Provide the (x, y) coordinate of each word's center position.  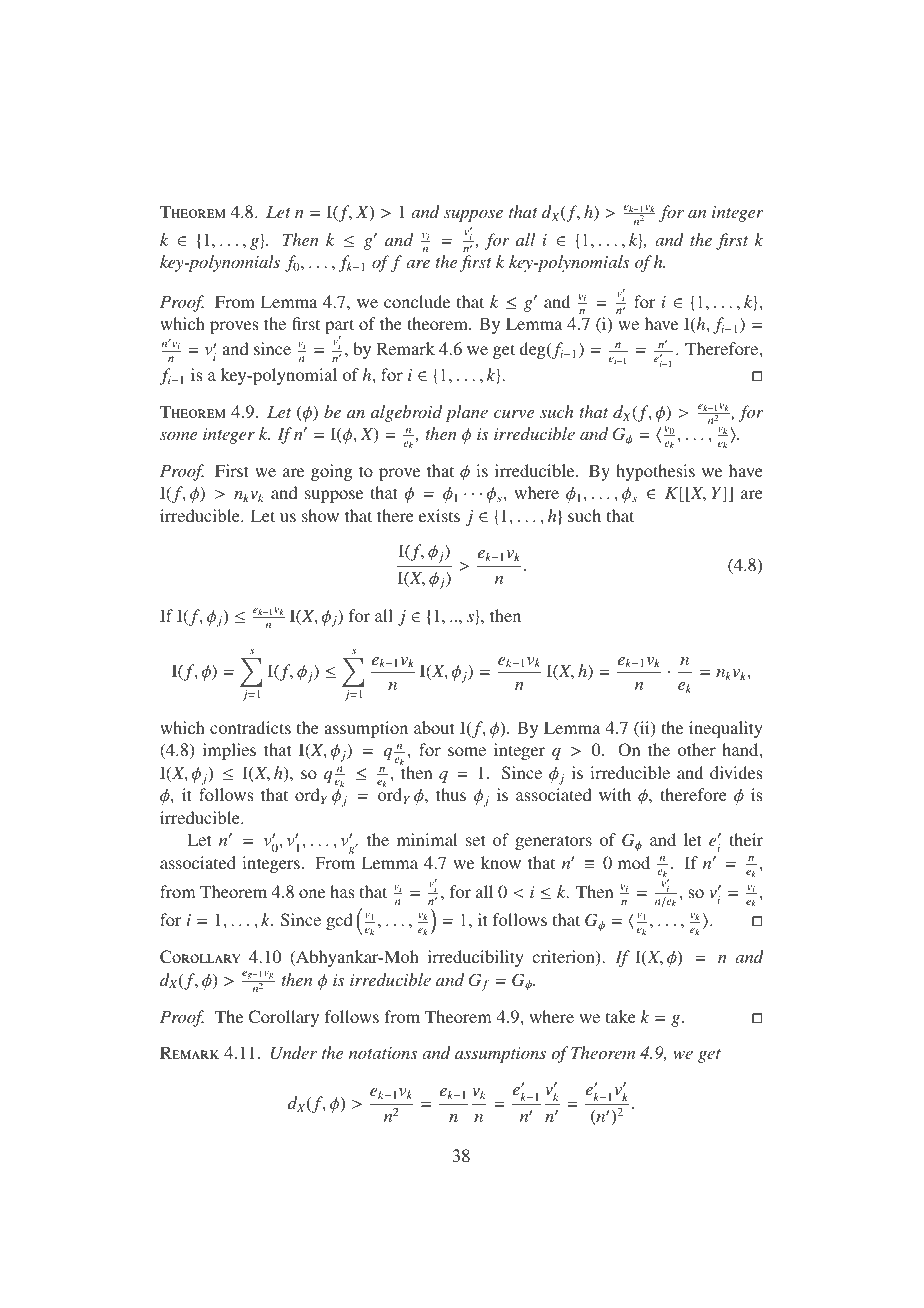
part (339, 328)
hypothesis (655, 472)
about (434, 727)
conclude (417, 301)
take (621, 1016)
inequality (726, 729)
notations (383, 1053)
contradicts (250, 727)
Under (294, 1053)
